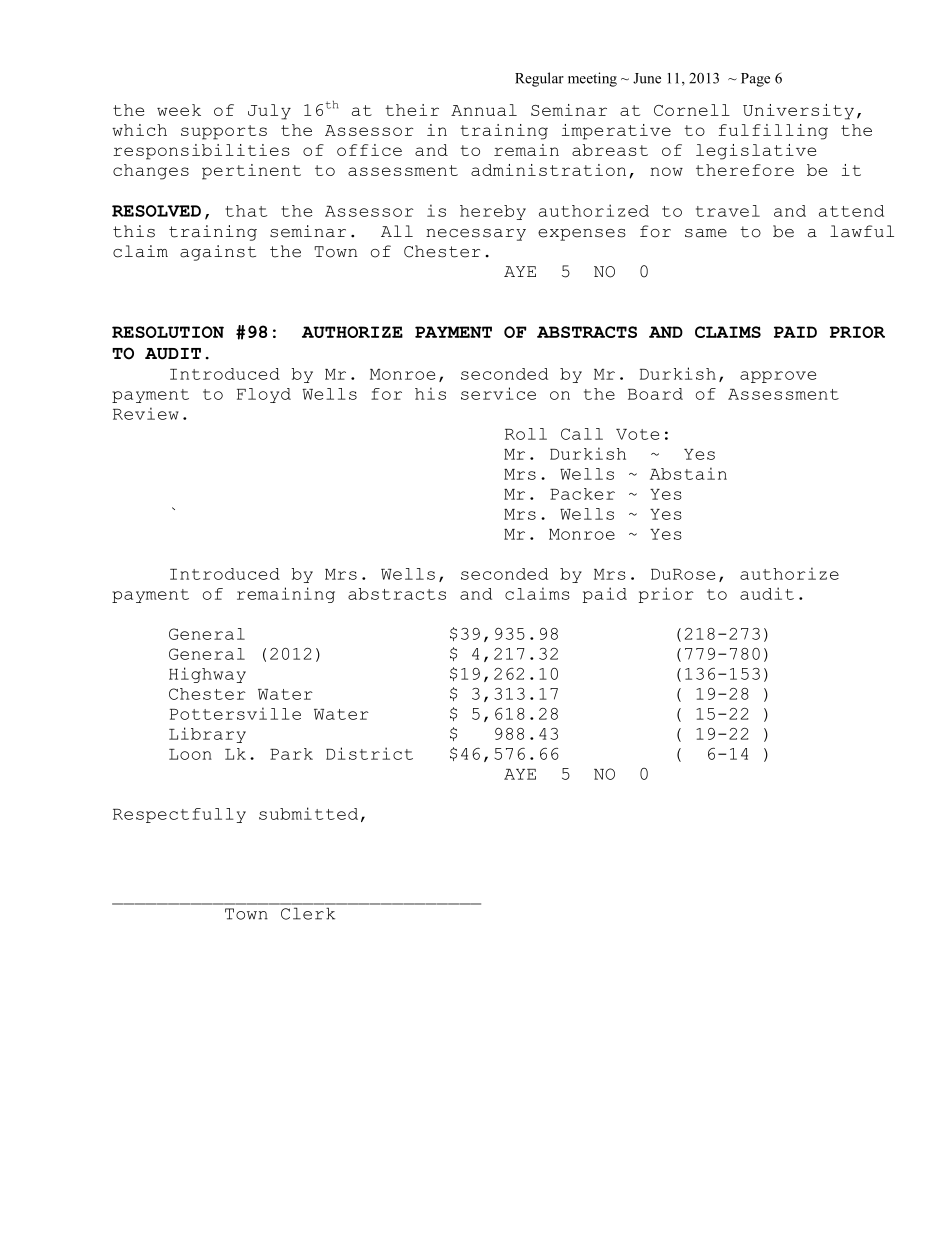 The width and height of the screenshot is (952, 1233). What do you see at coordinates (688, 473) in the screenshot?
I see `Abstain` at bounding box center [688, 473].
